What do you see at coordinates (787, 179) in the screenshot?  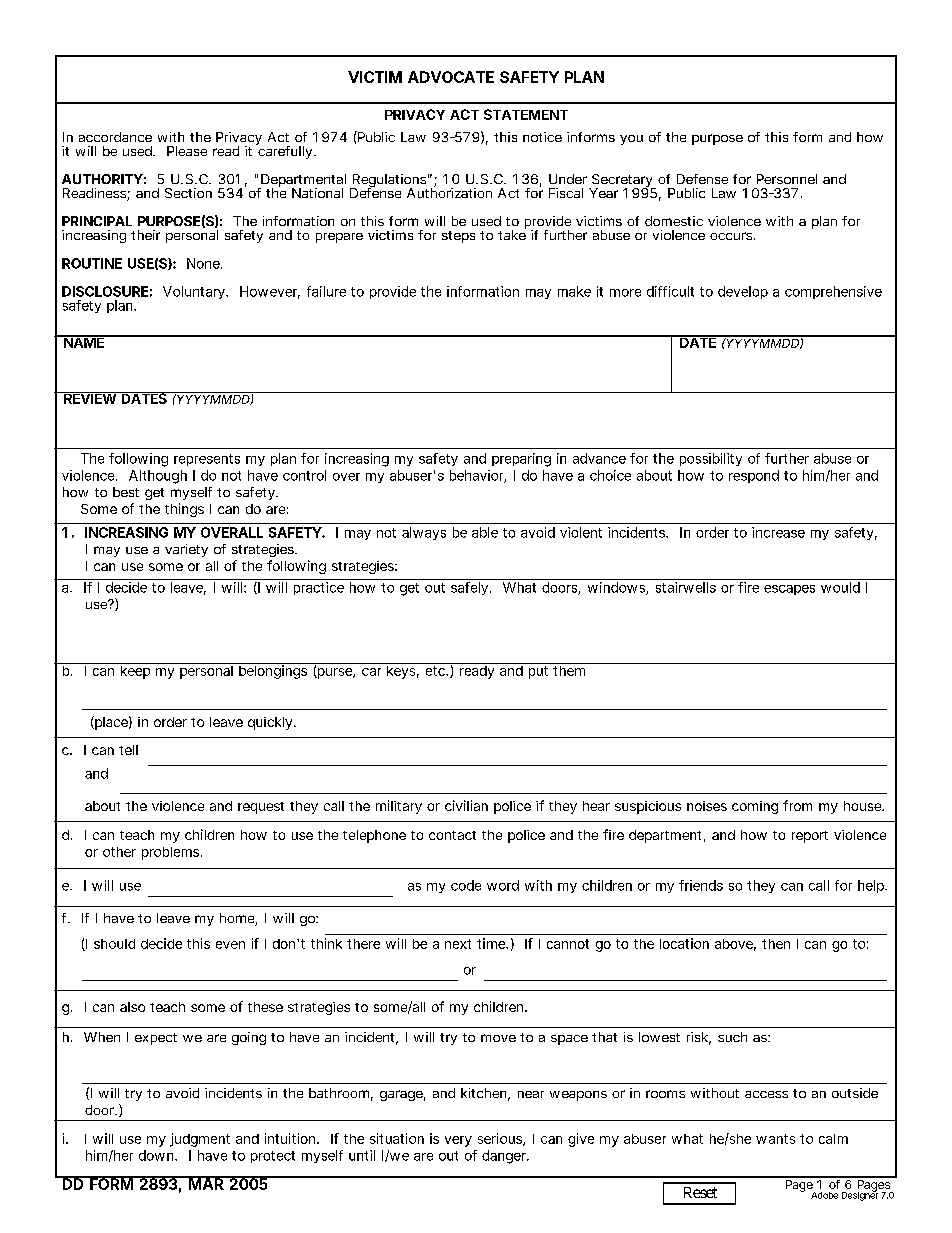 I see `Personnel` at bounding box center [787, 179].
